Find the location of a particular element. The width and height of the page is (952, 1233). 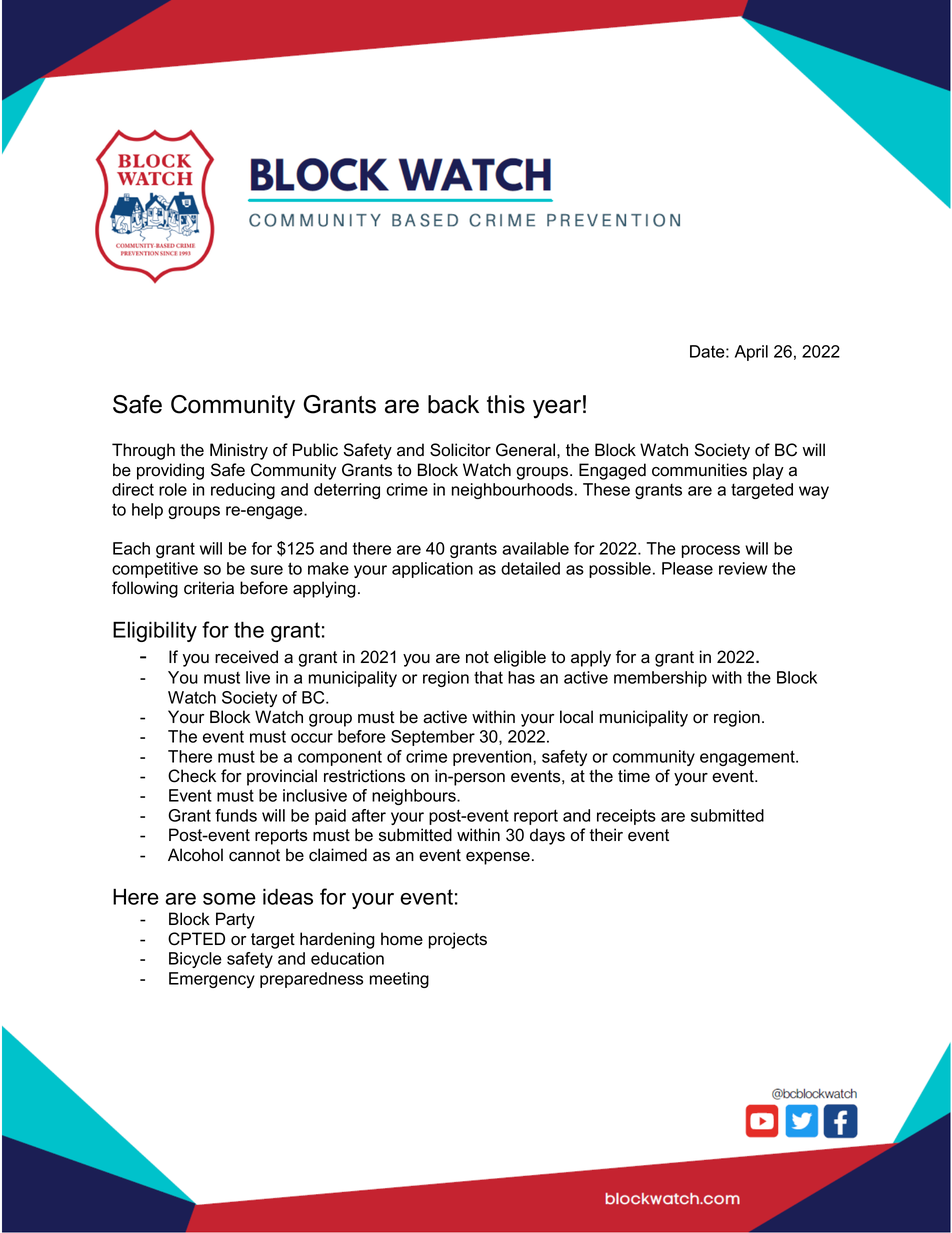

neighbourhoods is located at coordinates (512, 491).
